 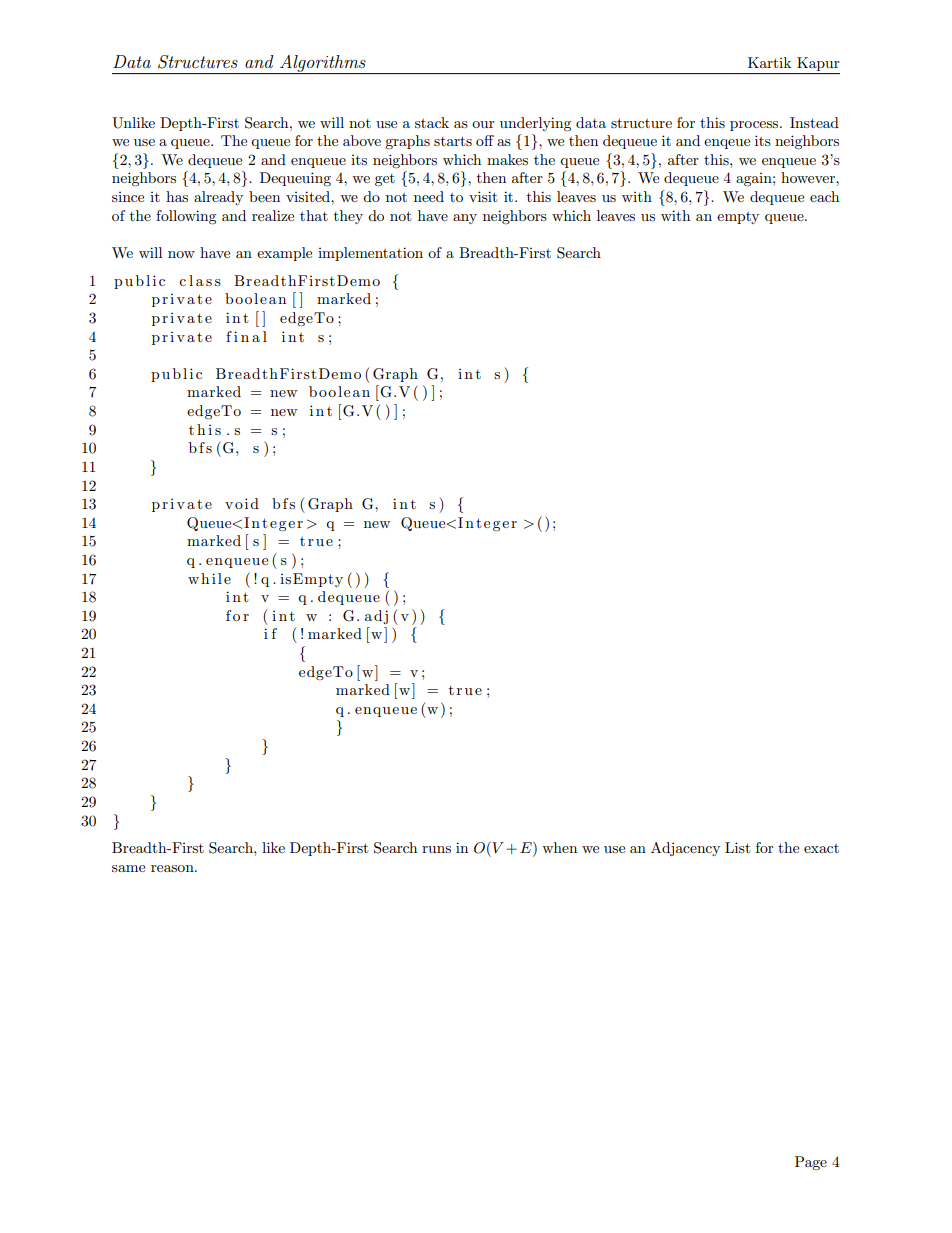 I want to click on process, so click(x=755, y=126).
